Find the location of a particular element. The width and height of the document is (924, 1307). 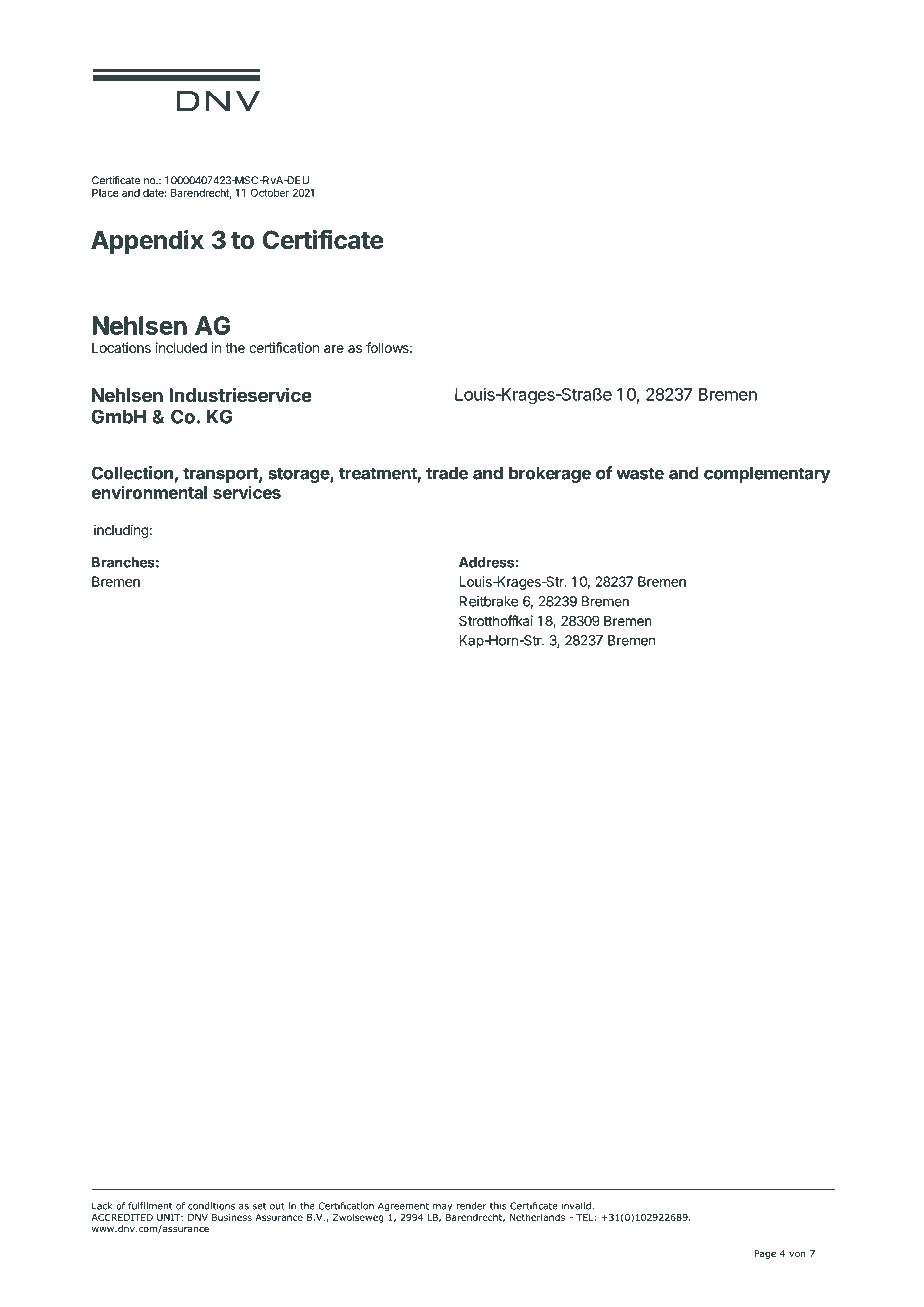

Appendix is located at coordinates (147, 242).
